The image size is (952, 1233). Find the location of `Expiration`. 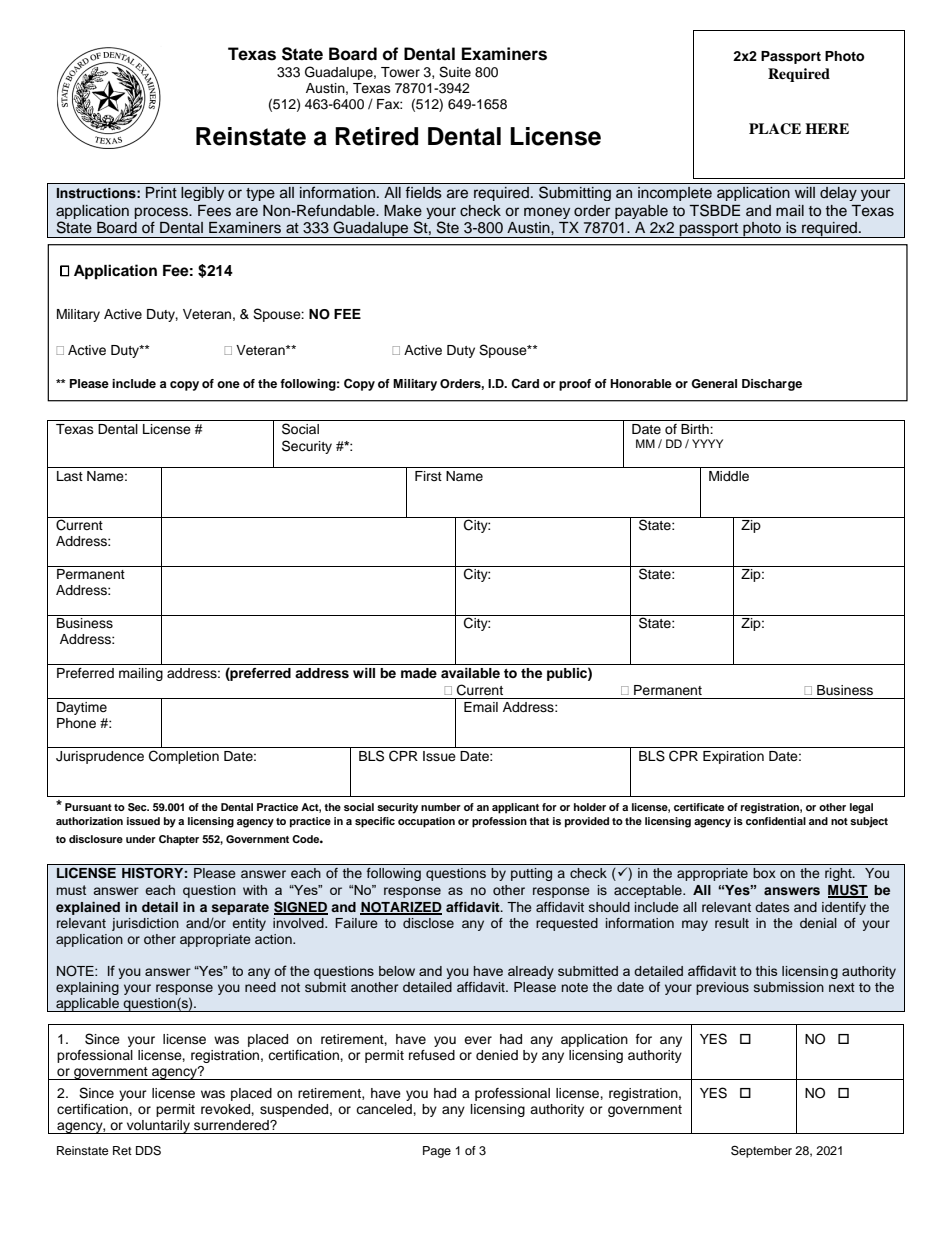

Expiration is located at coordinates (733, 757).
